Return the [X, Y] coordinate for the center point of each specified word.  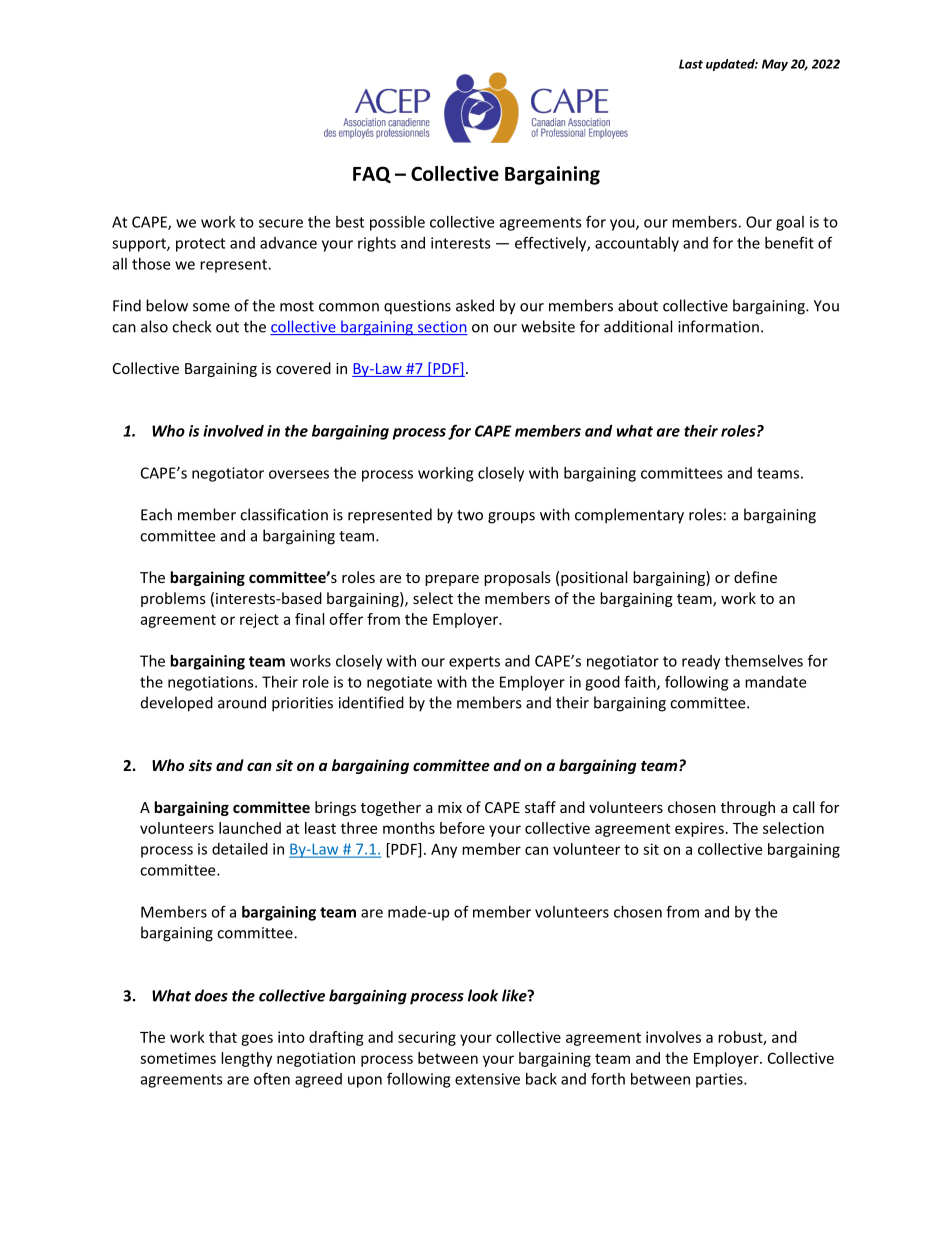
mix [450, 807]
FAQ [372, 174]
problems [173, 599]
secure [281, 223]
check [192, 326]
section [441, 328]
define [755, 577]
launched [250, 828]
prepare [452, 580]
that [223, 1037]
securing [427, 1038]
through [748, 808]
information [718, 326]
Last [691, 64]
